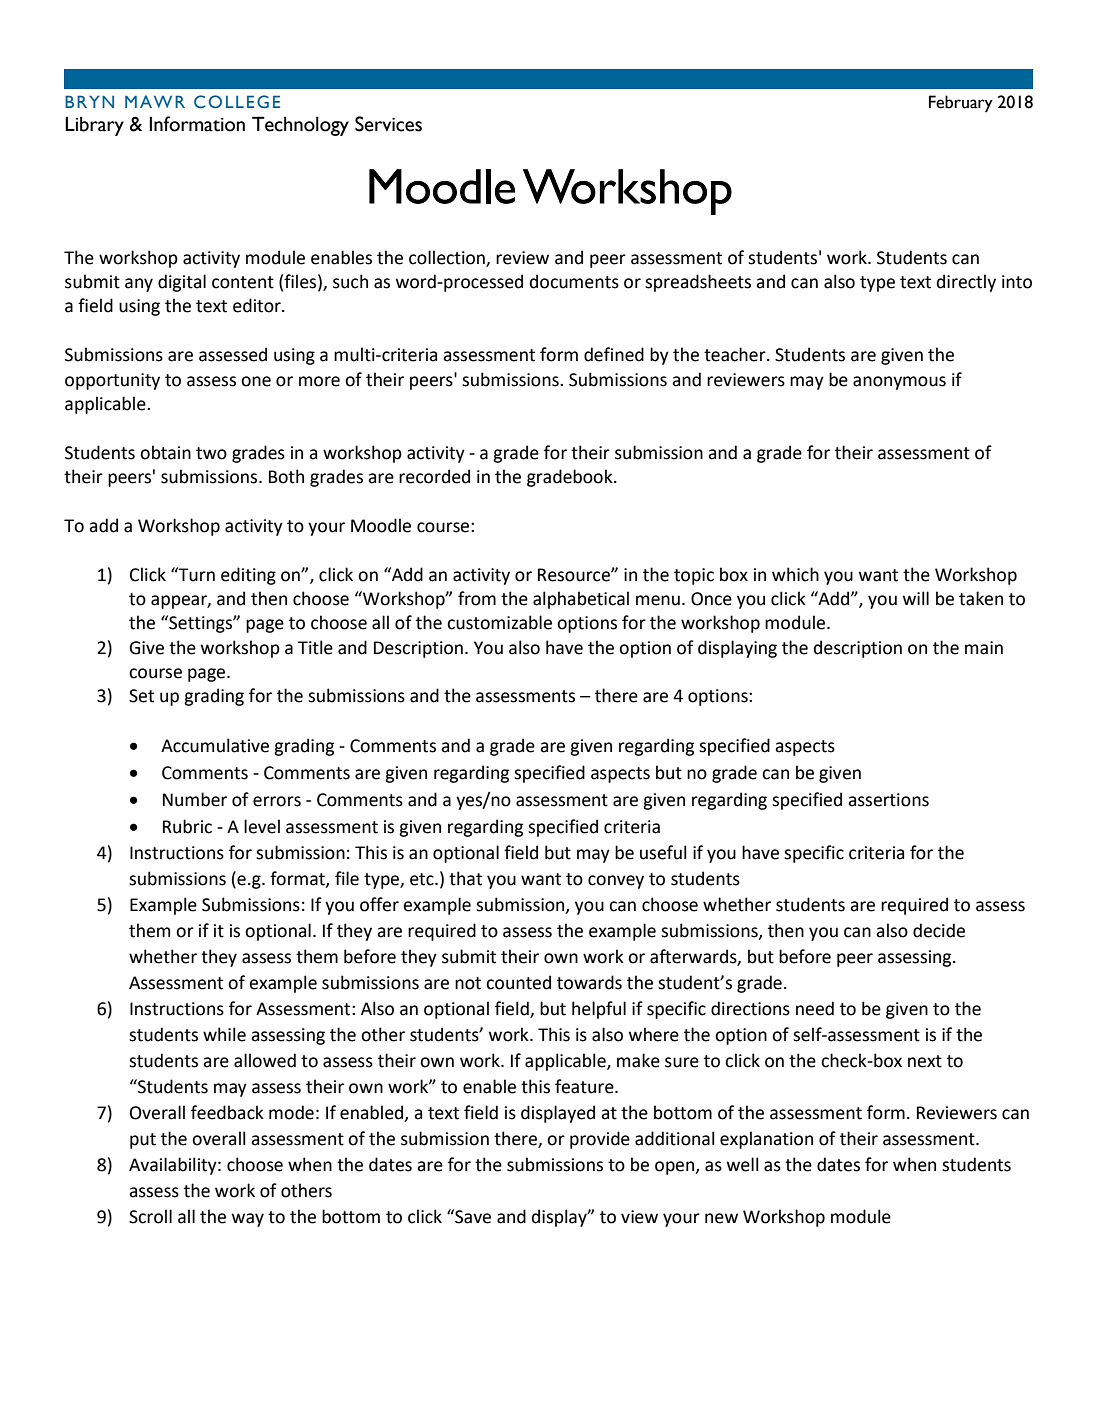  Describe the element at coordinates (187, 826) in the screenshot. I see `Rubric` at that location.
